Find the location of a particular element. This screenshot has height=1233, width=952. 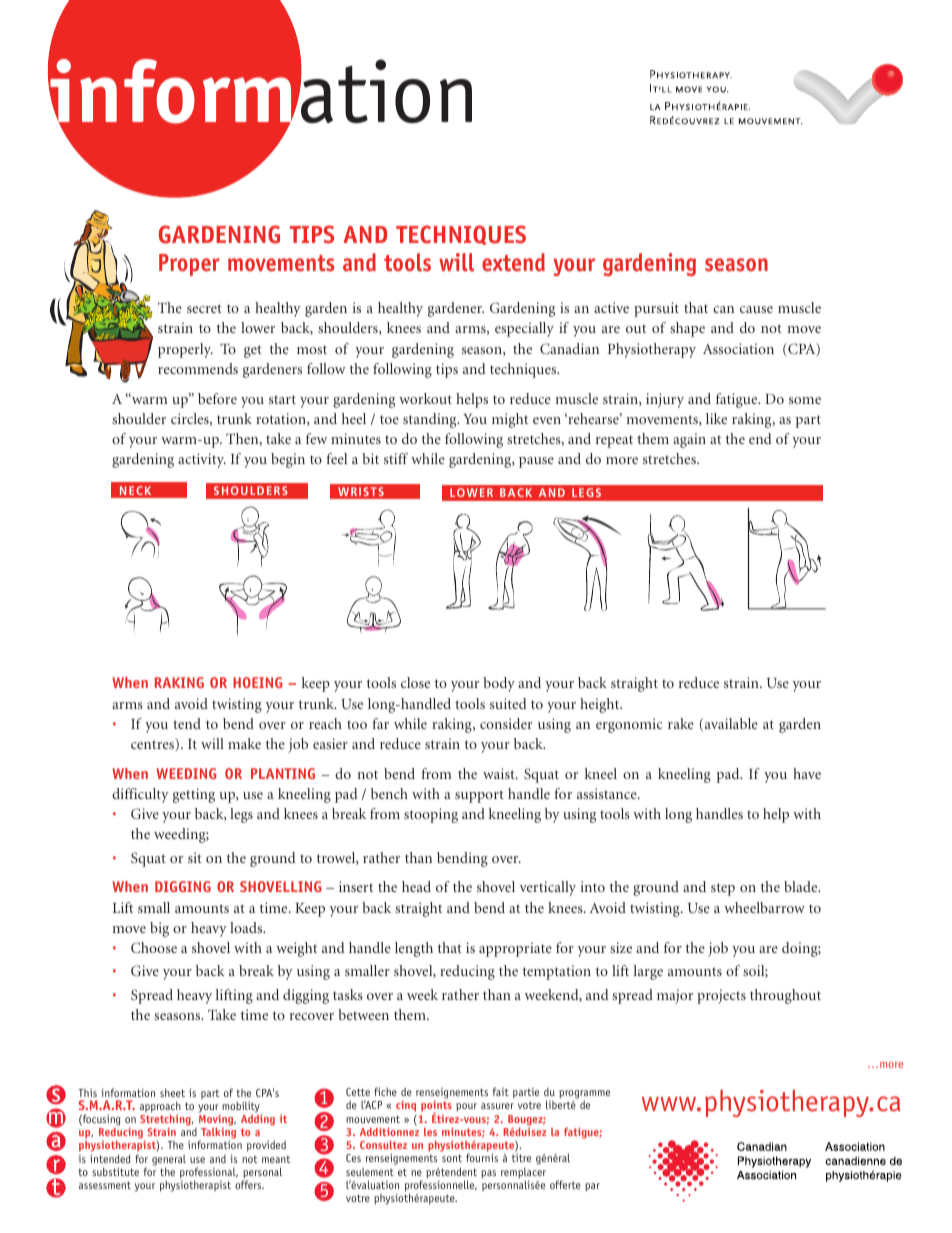

step is located at coordinates (723, 889).
